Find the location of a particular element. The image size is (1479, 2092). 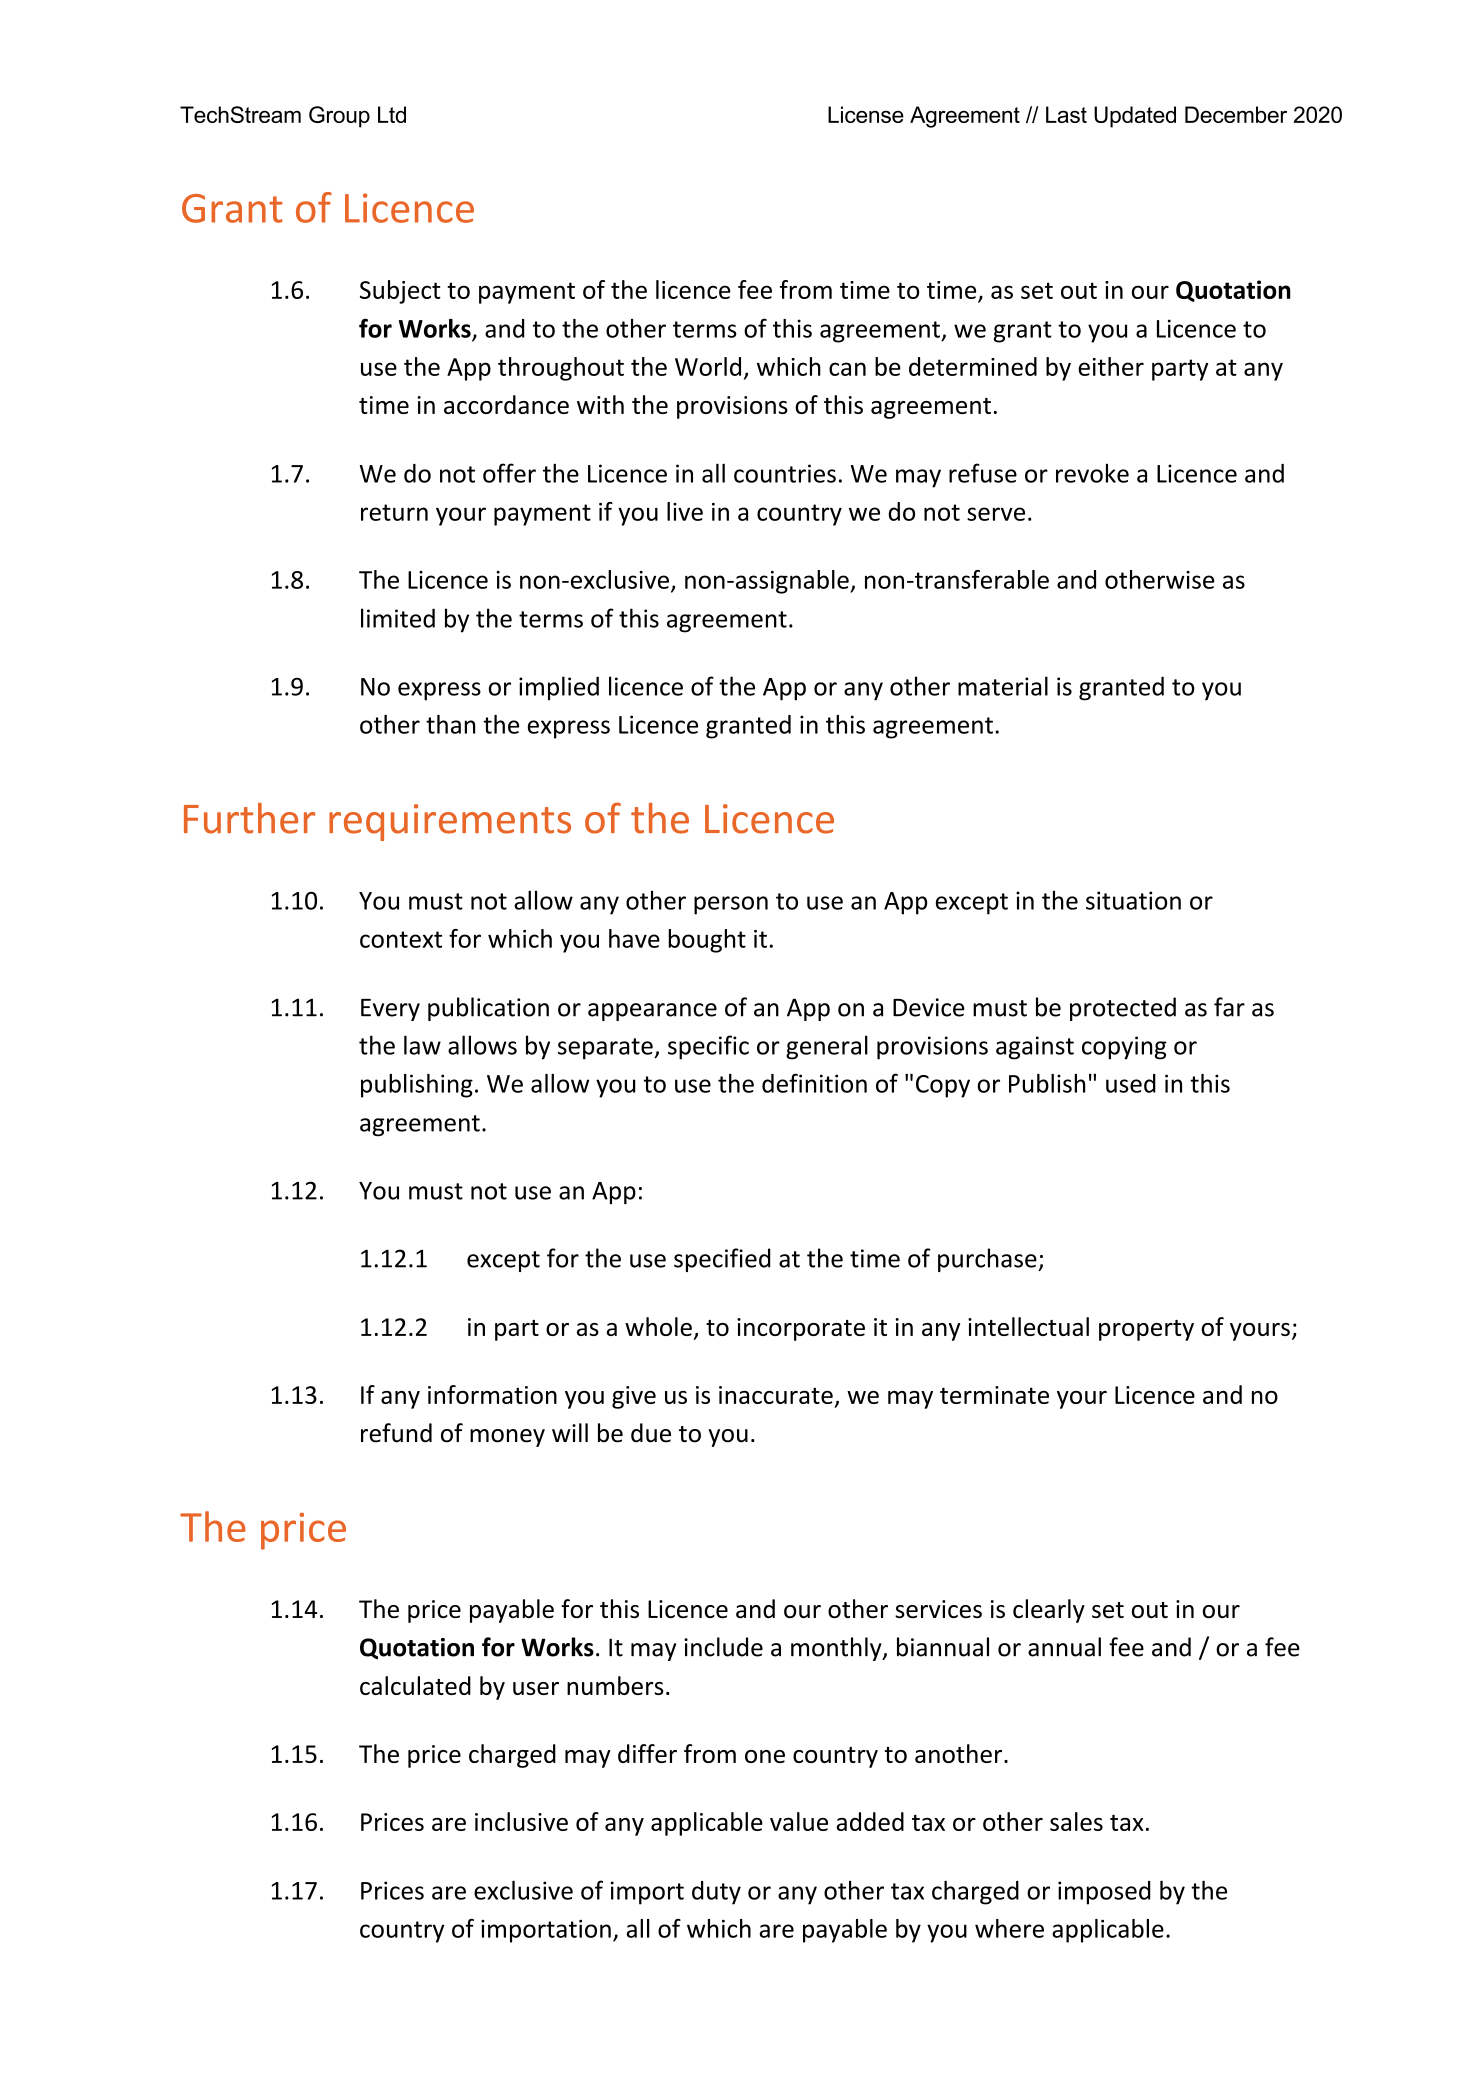

inclusive is located at coordinates (521, 1821).
